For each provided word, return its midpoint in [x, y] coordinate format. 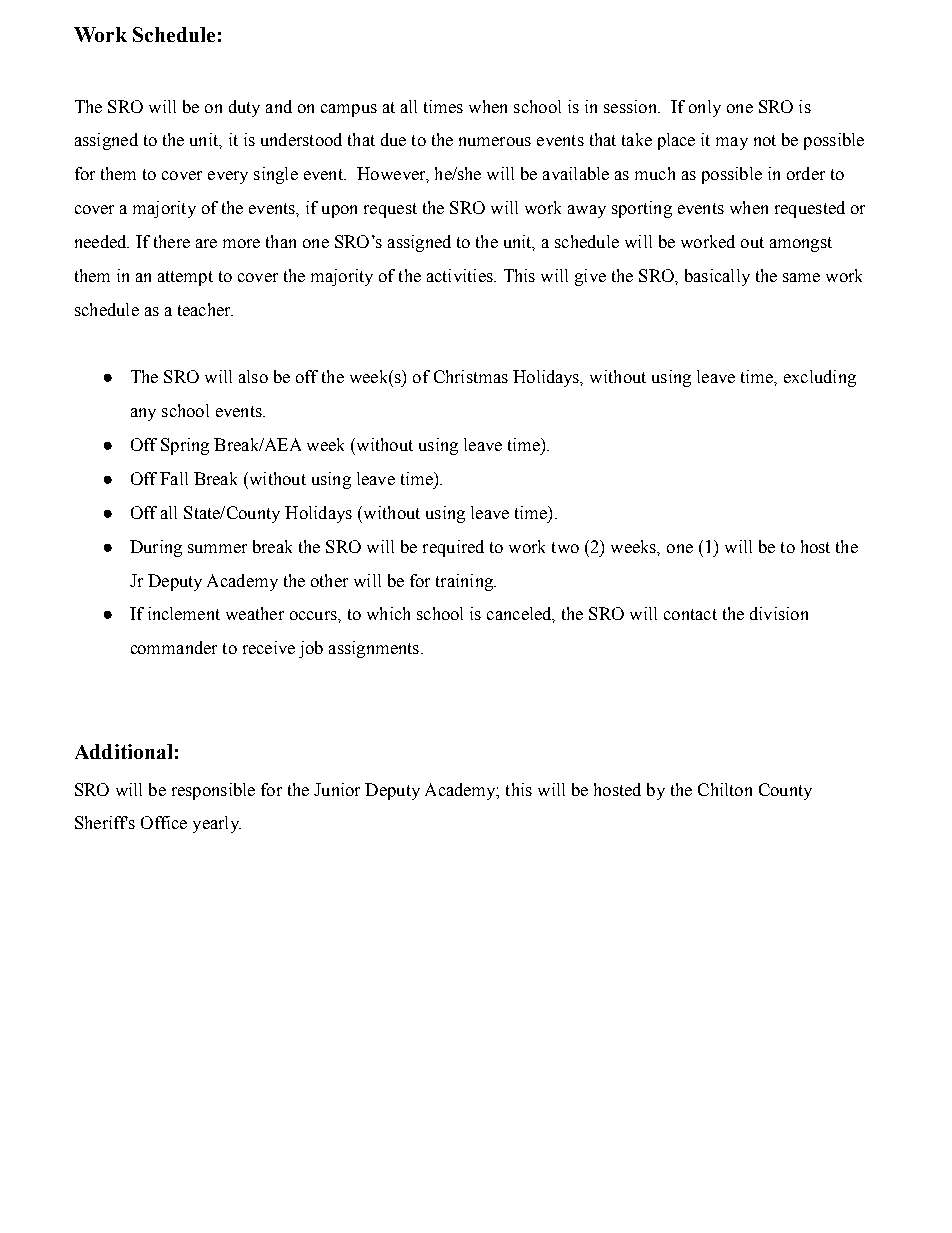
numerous [495, 141]
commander [174, 647]
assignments [374, 649]
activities [461, 275]
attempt [185, 278]
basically [717, 277]
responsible [213, 791]
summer [217, 548]
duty [244, 108]
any [143, 414]
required [453, 548]
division [779, 613]
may [732, 143]
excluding [820, 378]
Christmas [471, 376]
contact [690, 614]
